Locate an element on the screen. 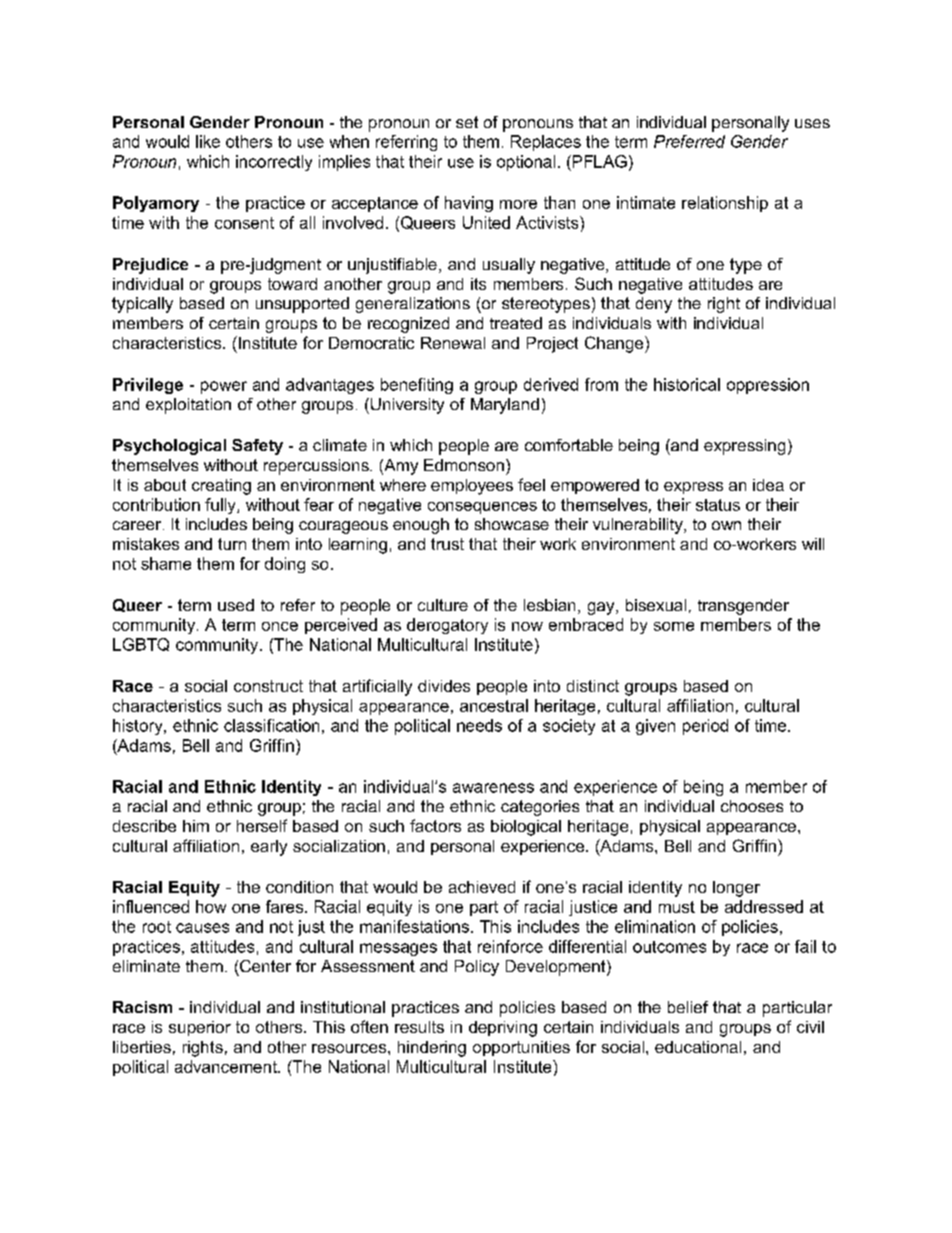  employees is located at coordinates (472, 487).
